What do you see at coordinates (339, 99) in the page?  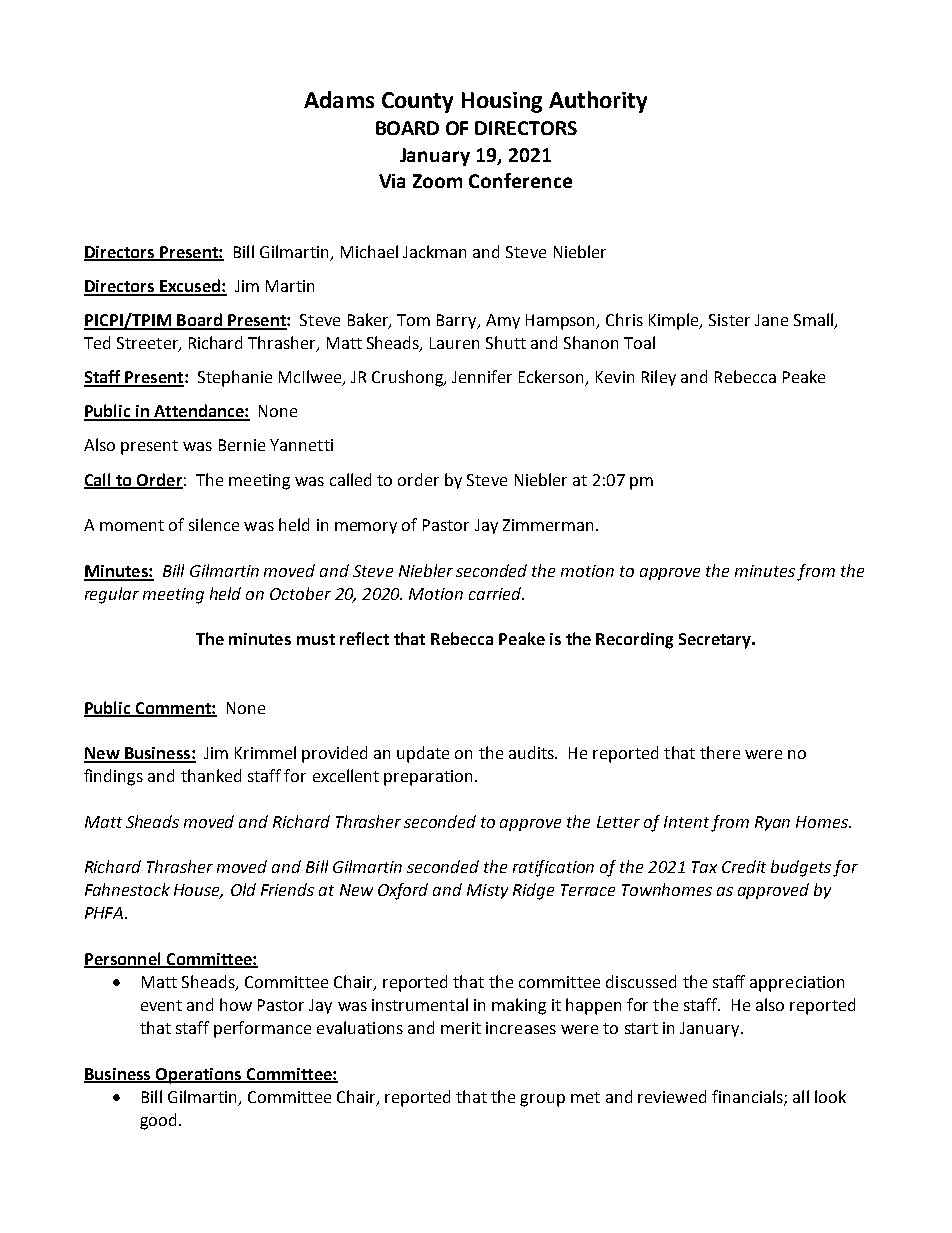 I see `Adams` at bounding box center [339, 99].
